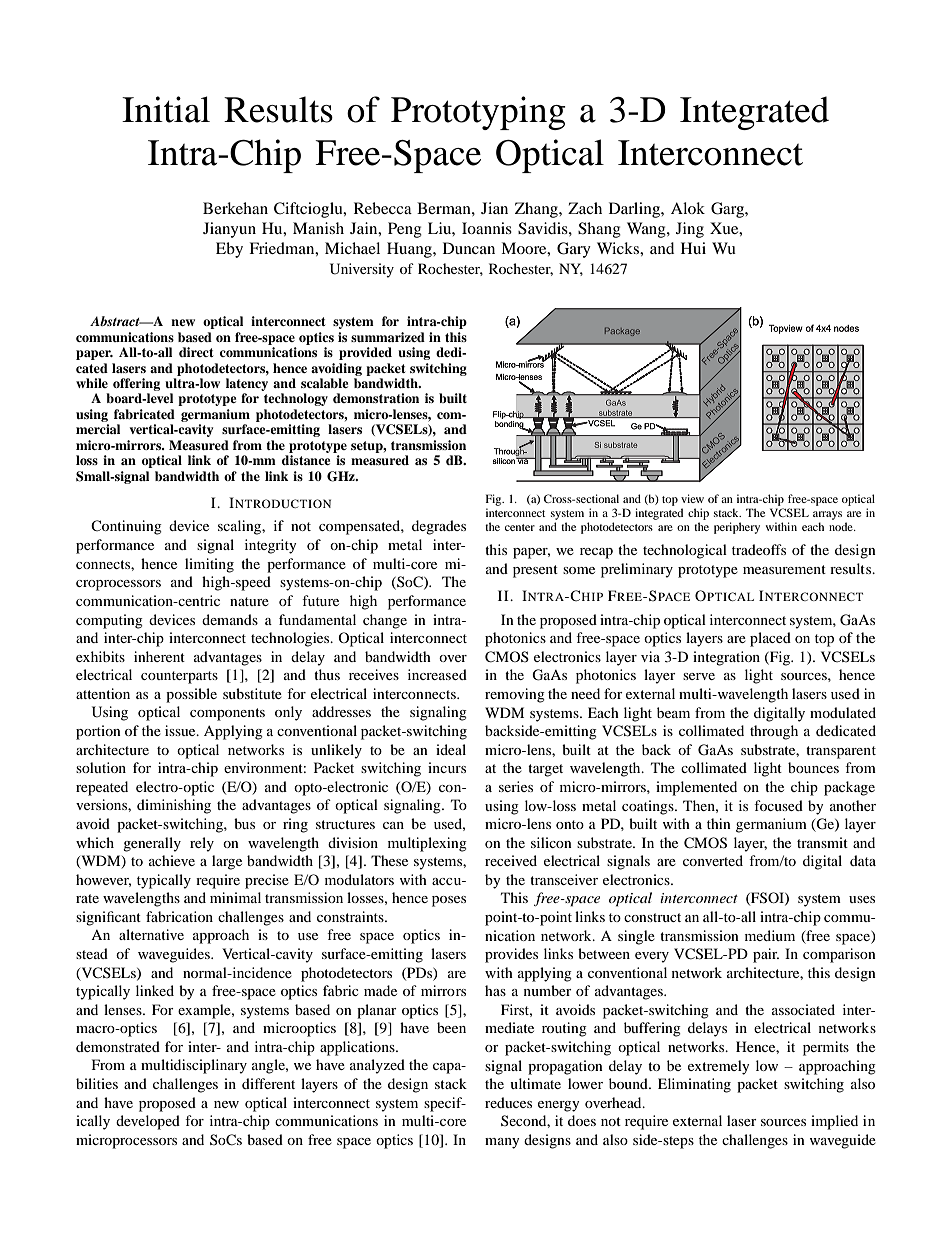 Image resolution: width=952 pixels, height=1233 pixels. What do you see at coordinates (166, 109) in the screenshot?
I see `Initial` at bounding box center [166, 109].
